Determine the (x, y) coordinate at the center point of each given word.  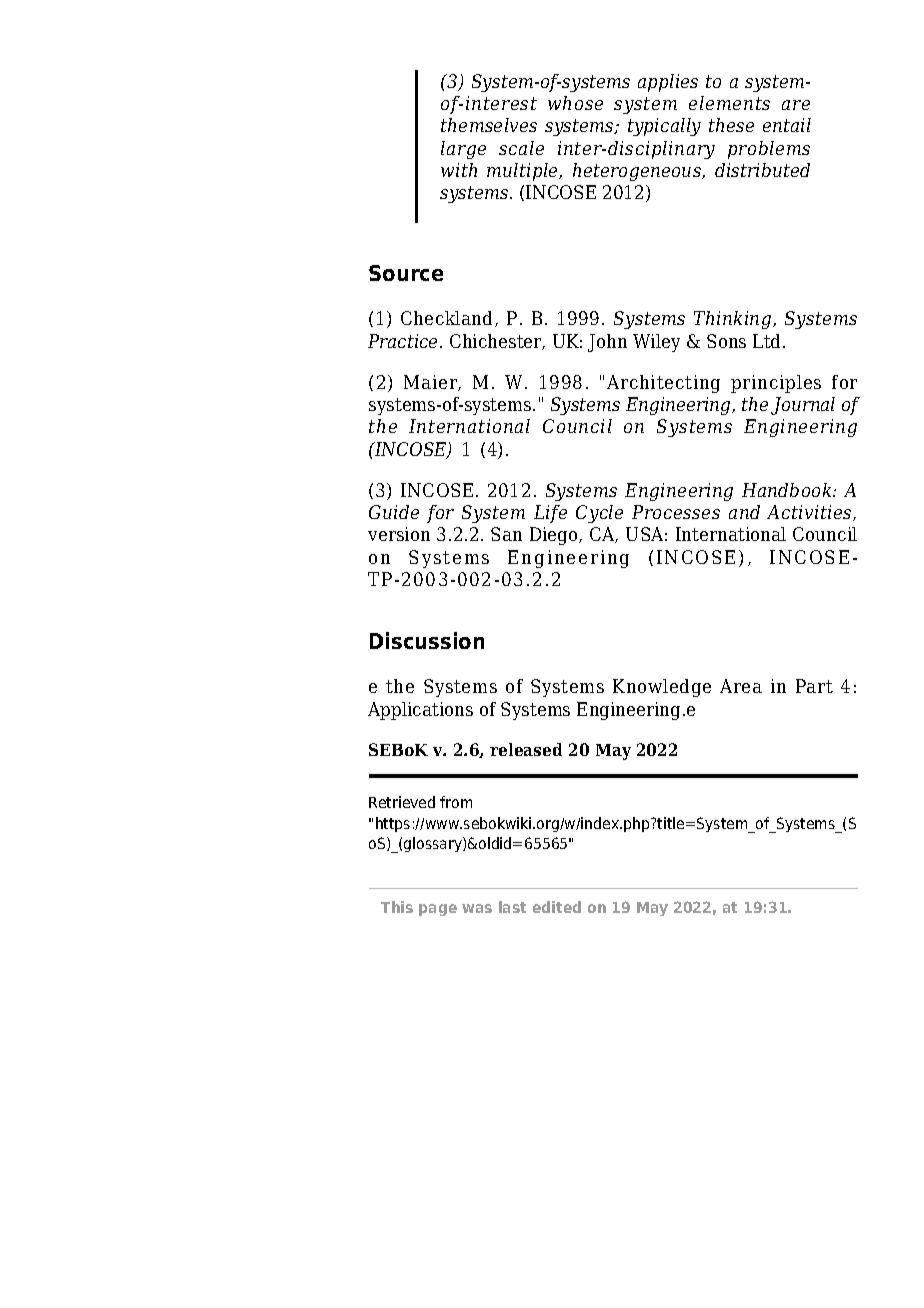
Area (741, 686)
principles (776, 384)
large (463, 150)
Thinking (734, 320)
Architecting (663, 384)
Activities (810, 513)
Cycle (599, 514)
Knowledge (662, 688)
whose (575, 103)
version (399, 534)
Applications (420, 711)
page (438, 910)
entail (787, 125)
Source (406, 273)
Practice (402, 341)
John (607, 343)
